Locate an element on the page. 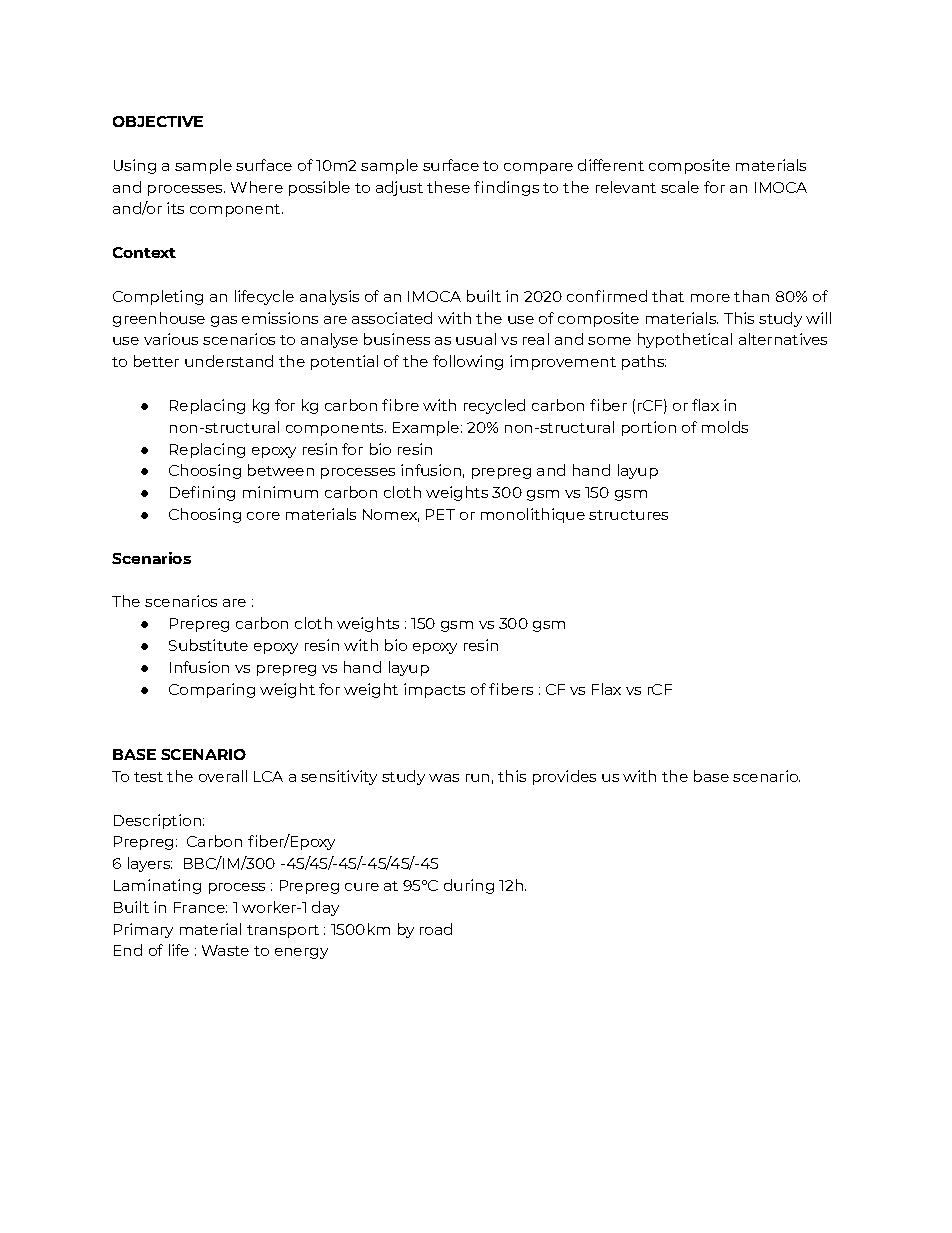 The image size is (952, 1233). road is located at coordinates (436, 929).
